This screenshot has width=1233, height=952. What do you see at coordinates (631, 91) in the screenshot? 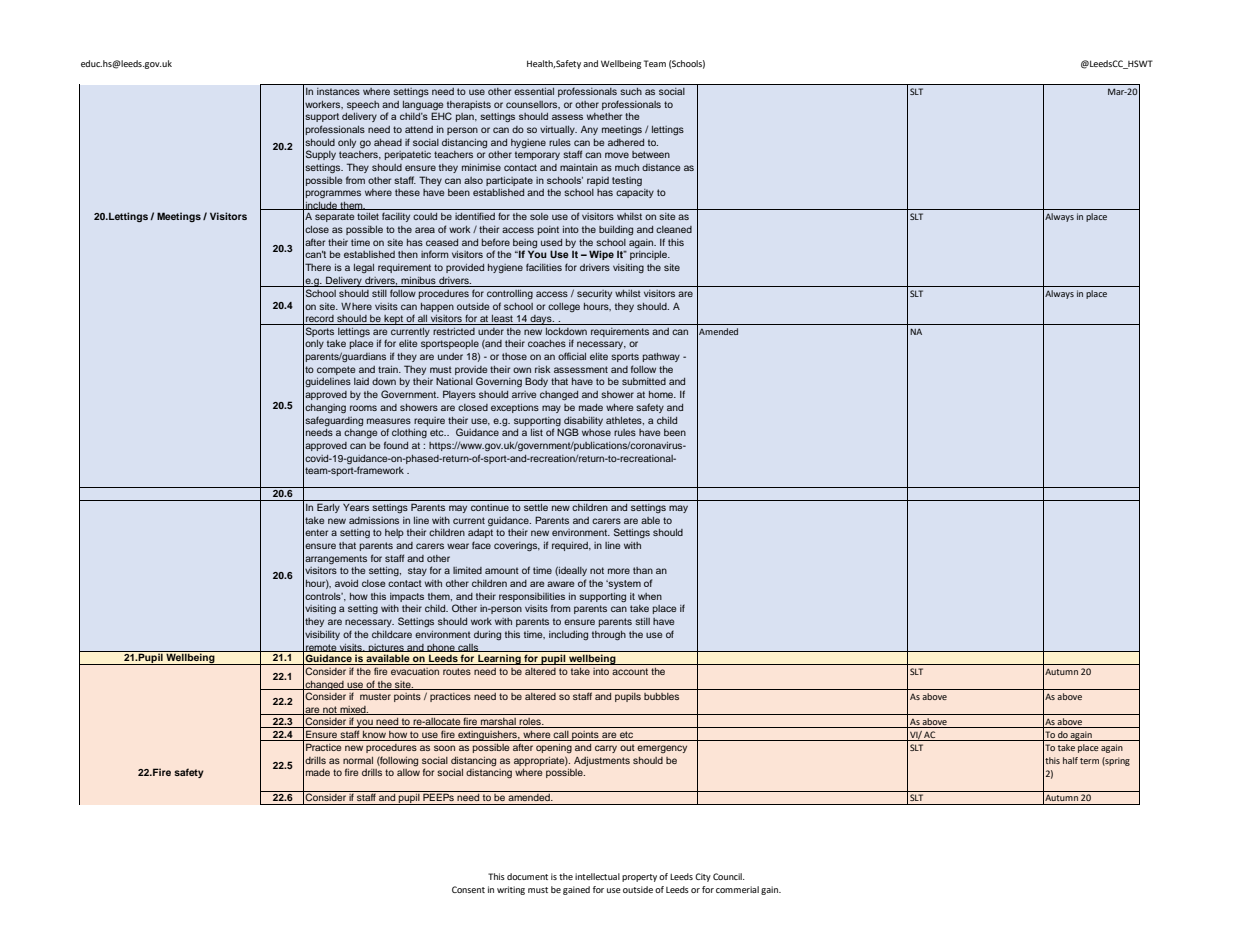
I see `such` at bounding box center [631, 91].
